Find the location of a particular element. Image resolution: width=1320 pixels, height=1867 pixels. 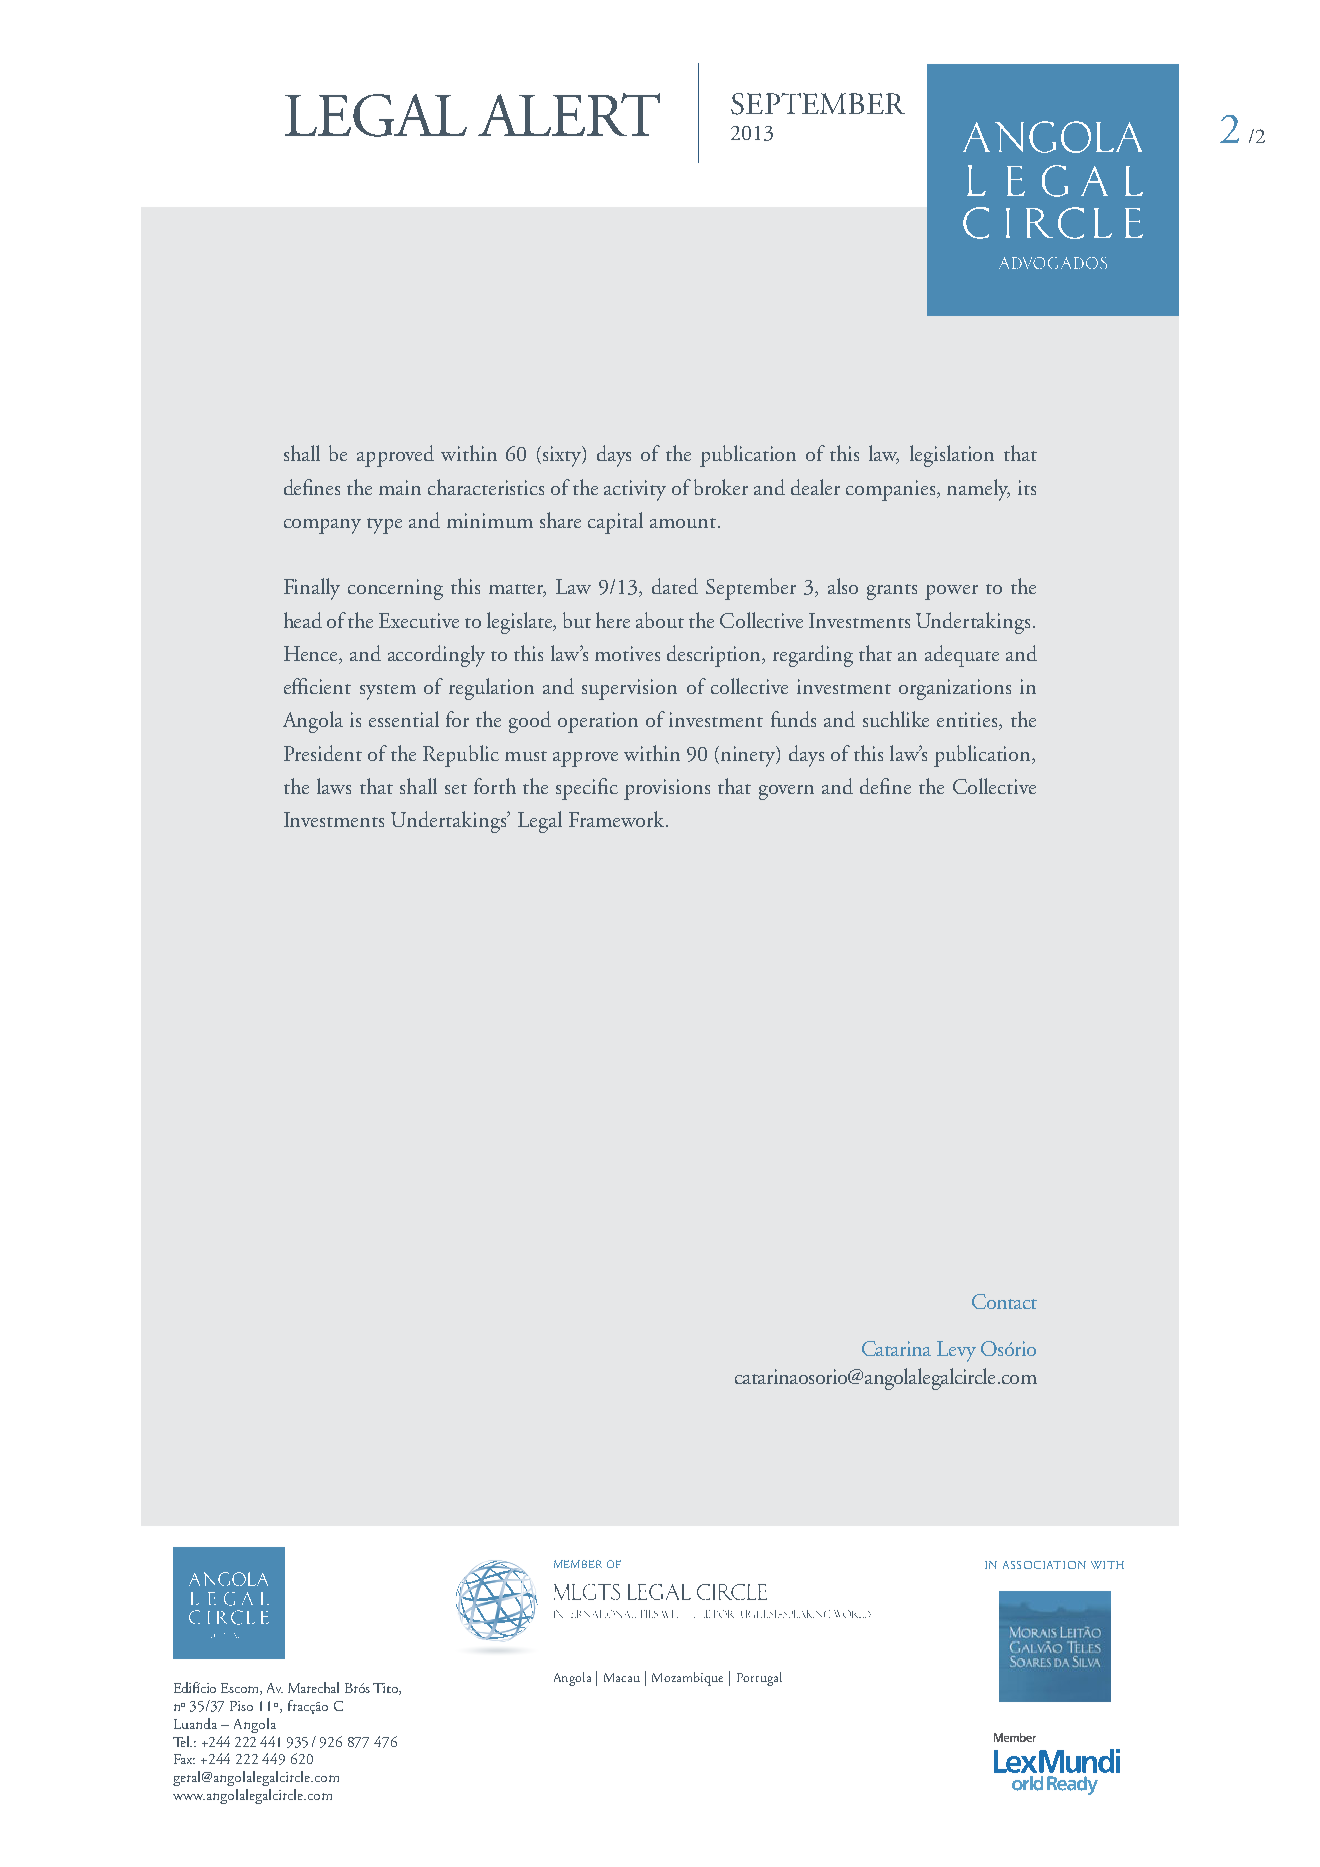

company is located at coordinates (322, 526).
